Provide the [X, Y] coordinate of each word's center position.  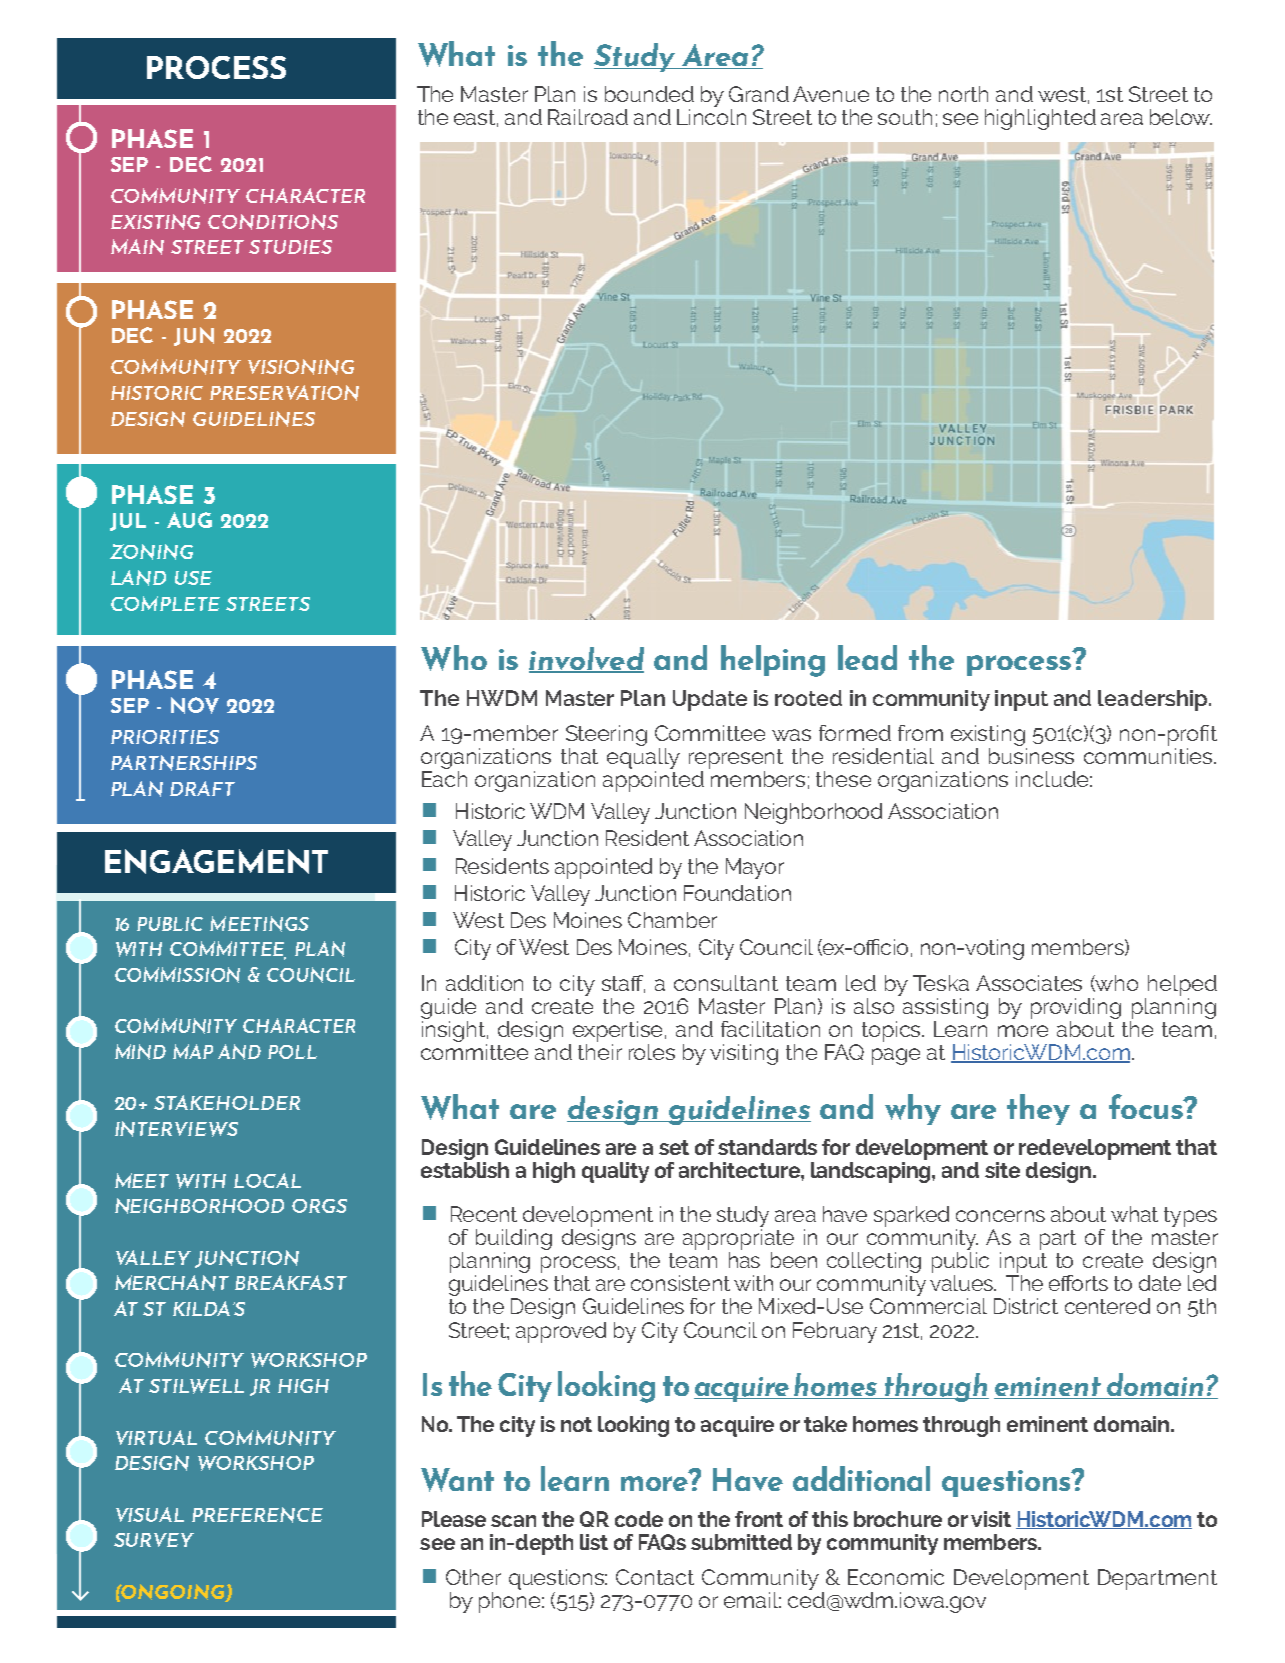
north [963, 94]
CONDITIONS [273, 222]
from [920, 733]
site [1002, 1170]
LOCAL [267, 1180]
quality [615, 1172]
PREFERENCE [257, 1515]
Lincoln [711, 115]
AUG [189, 520]
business [1031, 756]
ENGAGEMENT [216, 861]
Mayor [755, 868]
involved [586, 660]
